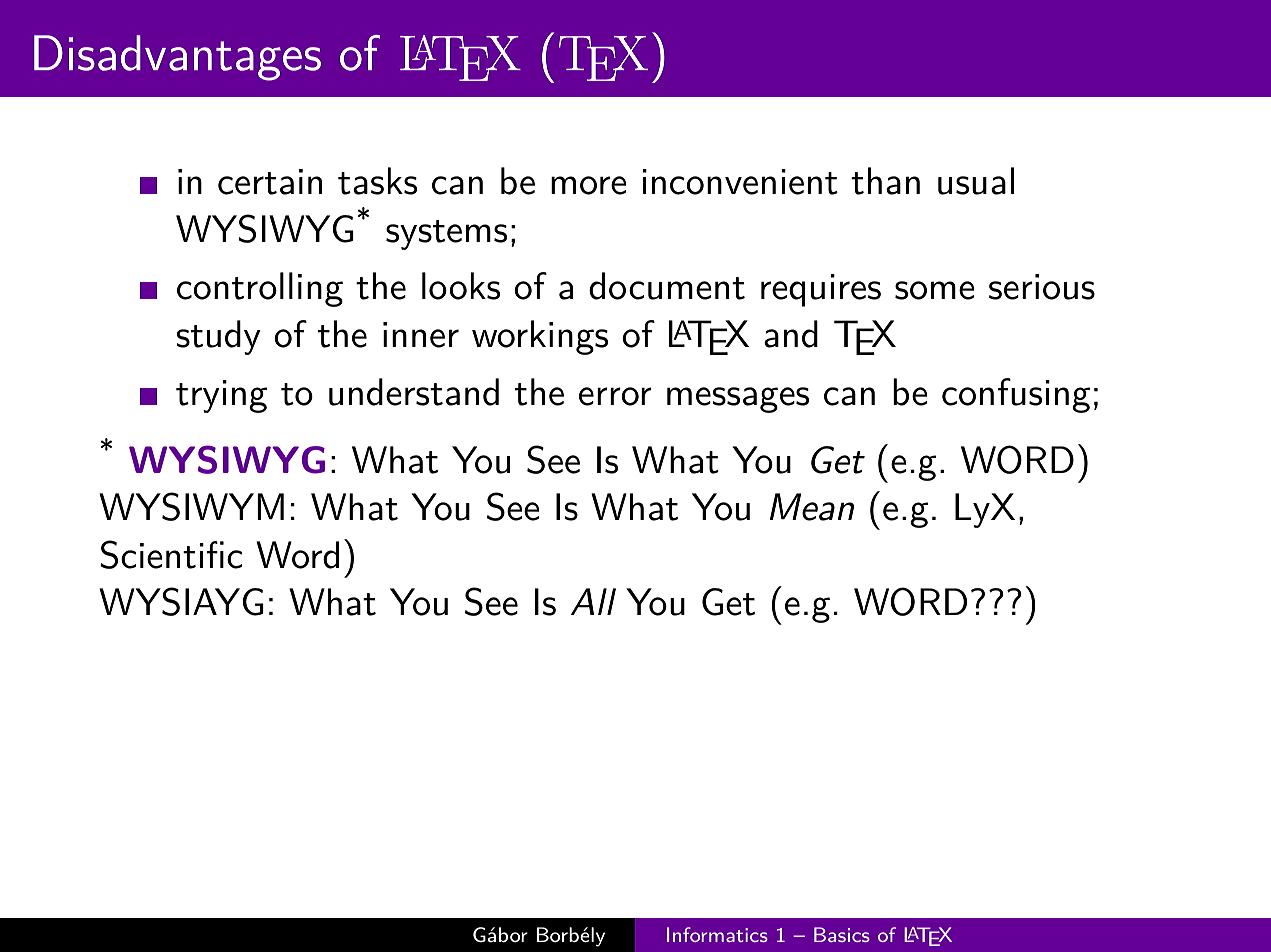 The height and width of the screenshot is (952, 1271). I want to click on more, so click(589, 185).
